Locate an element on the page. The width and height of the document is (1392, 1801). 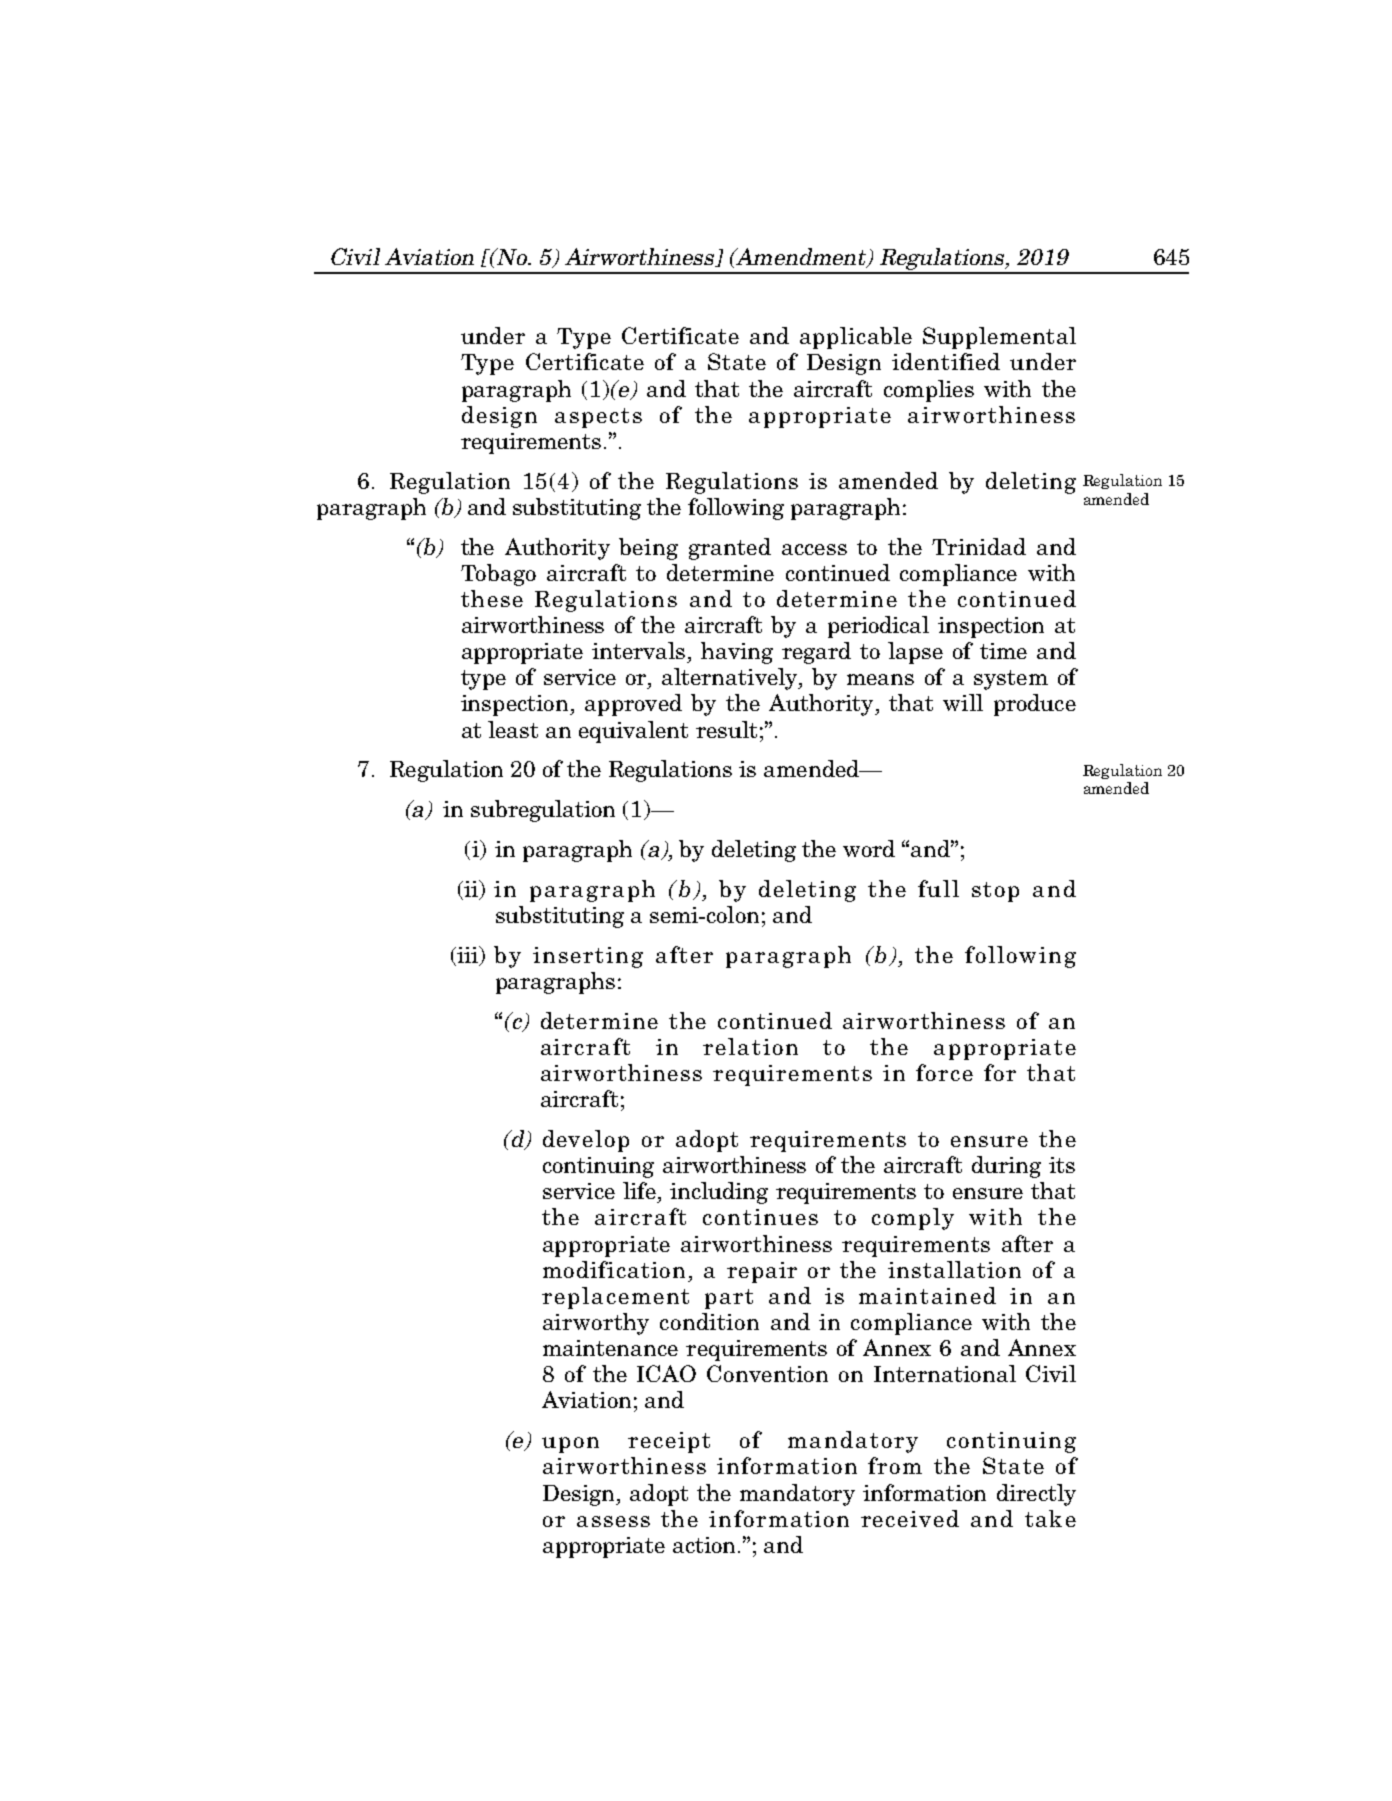
Supplemental is located at coordinates (999, 338).
